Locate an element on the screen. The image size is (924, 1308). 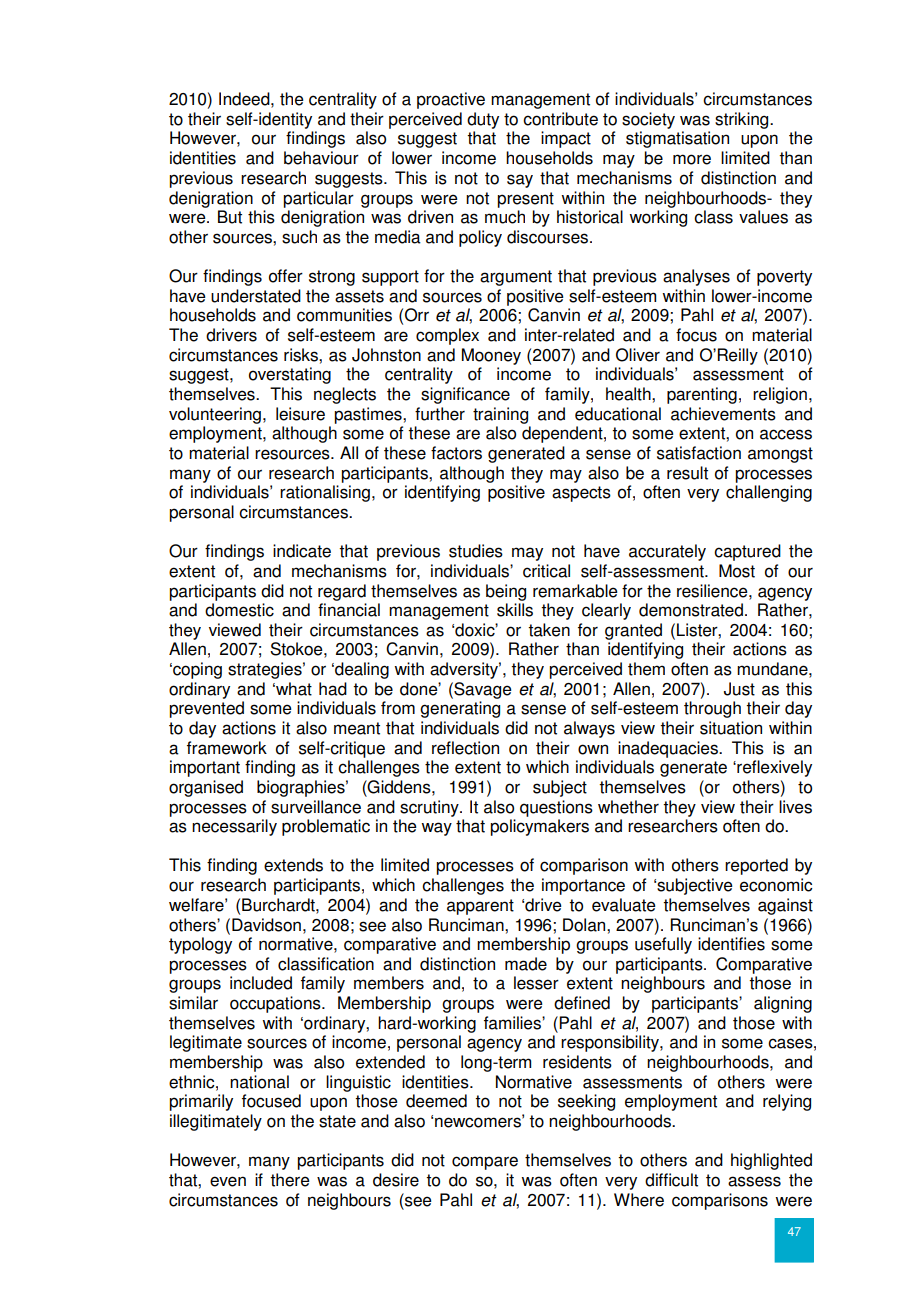
striking is located at coordinates (743, 120).
